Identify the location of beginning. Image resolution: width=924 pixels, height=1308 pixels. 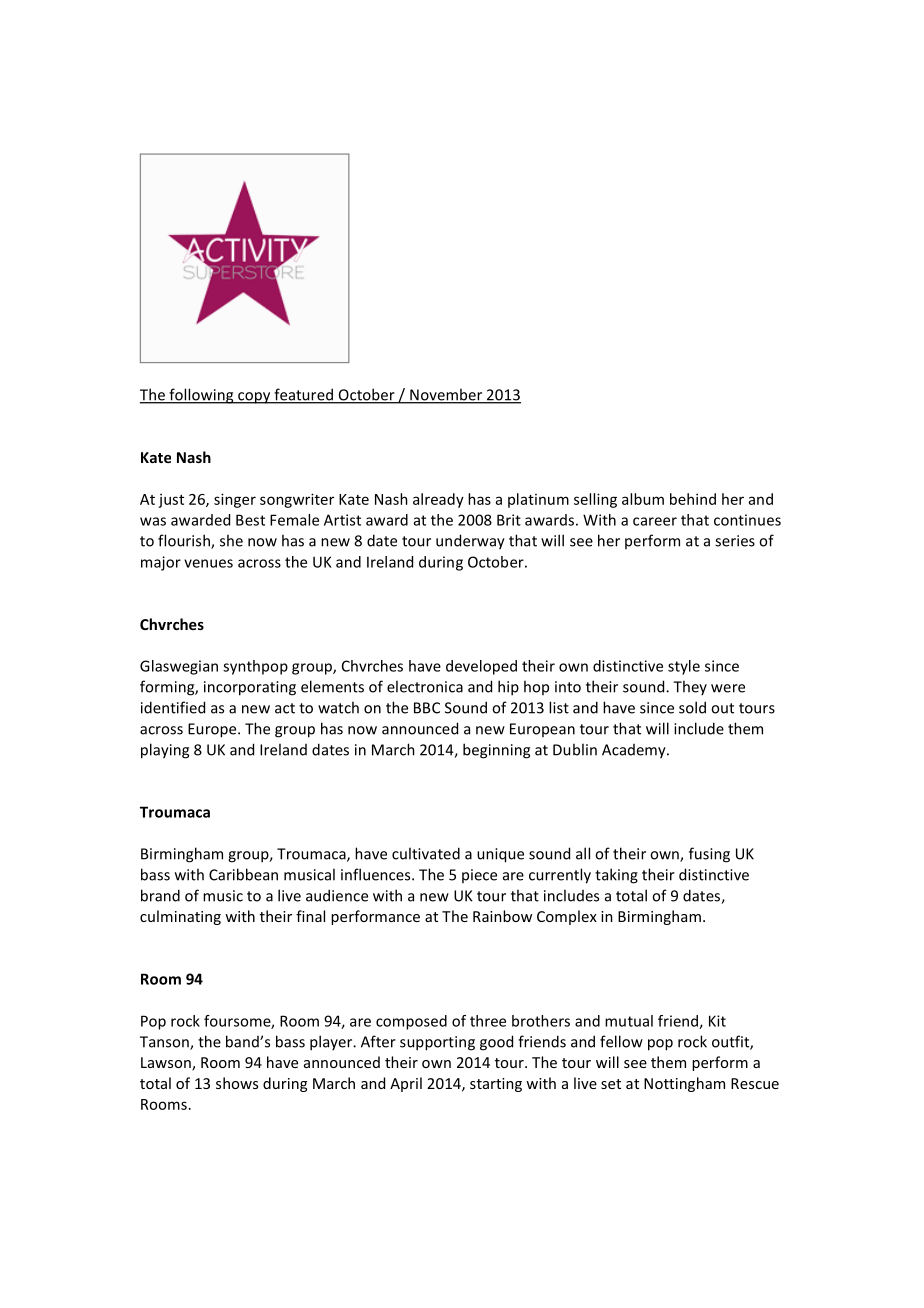
(496, 751).
